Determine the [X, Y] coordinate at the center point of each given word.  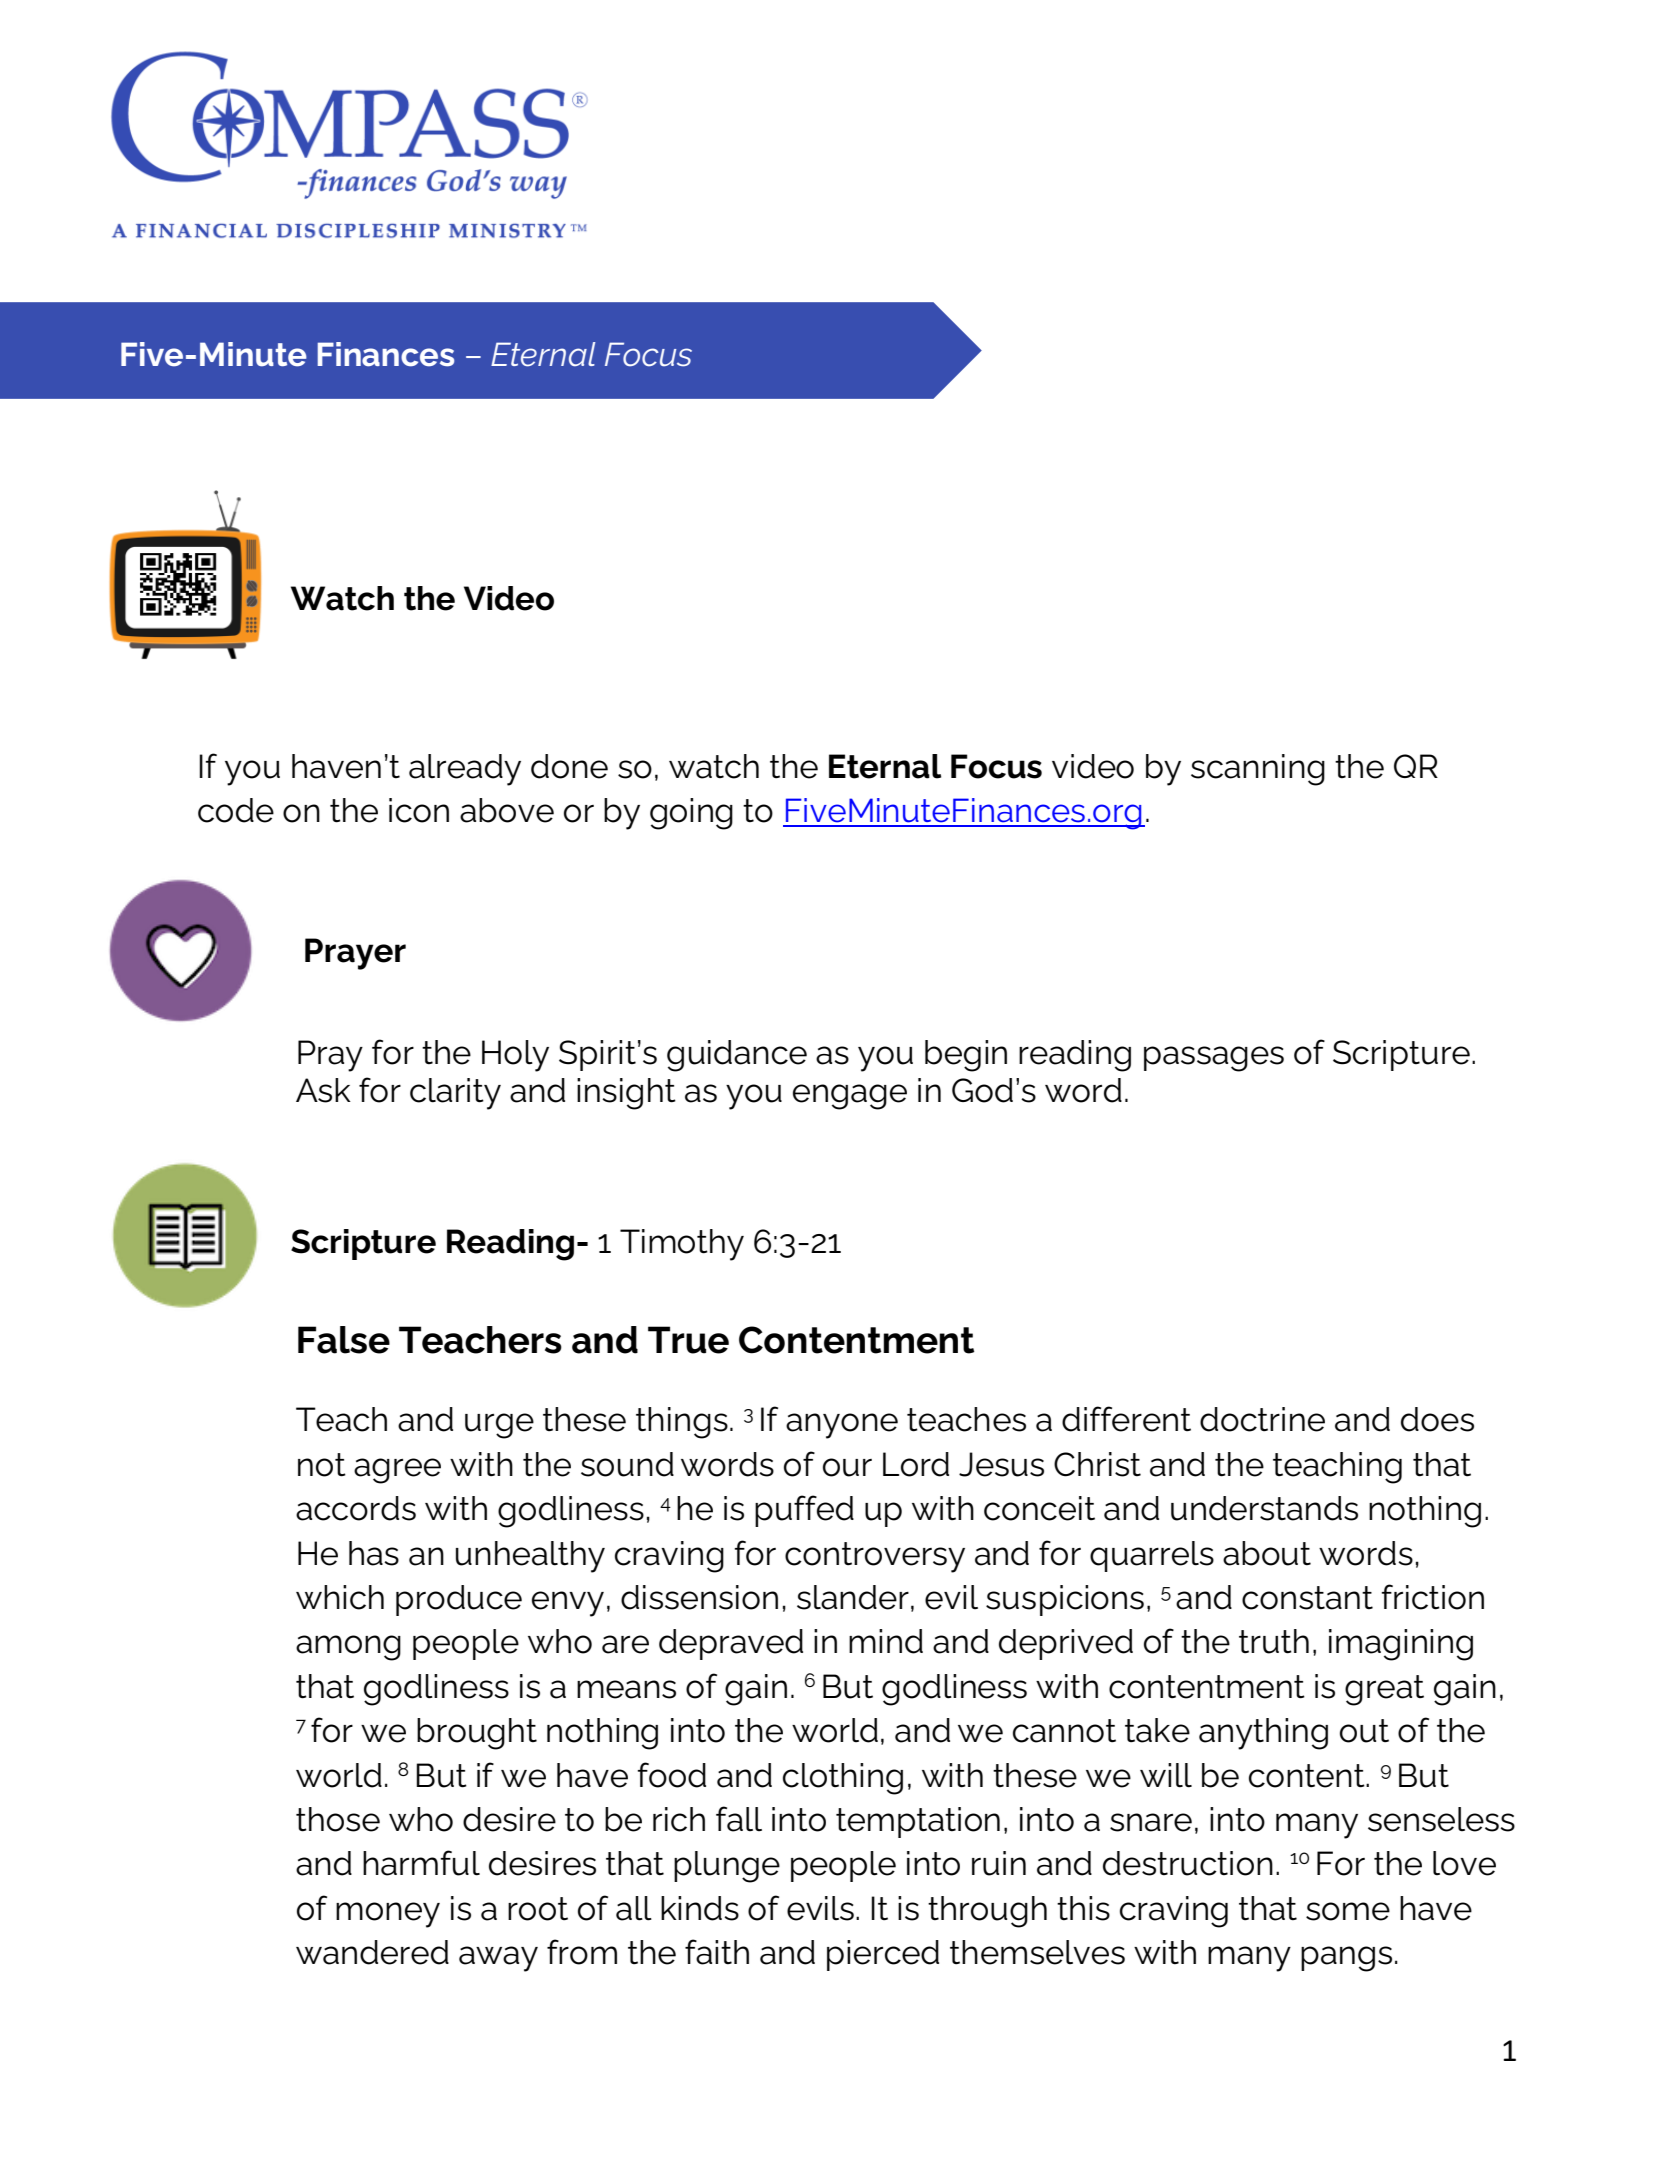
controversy [875, 1557]
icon [419, 810]
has [374, 1553]
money [388, 1915]
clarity [455, 1094]
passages [1214, 1059]
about [1267, 1553]
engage [850, 1097]
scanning [1258, 770]
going [691, 814]
